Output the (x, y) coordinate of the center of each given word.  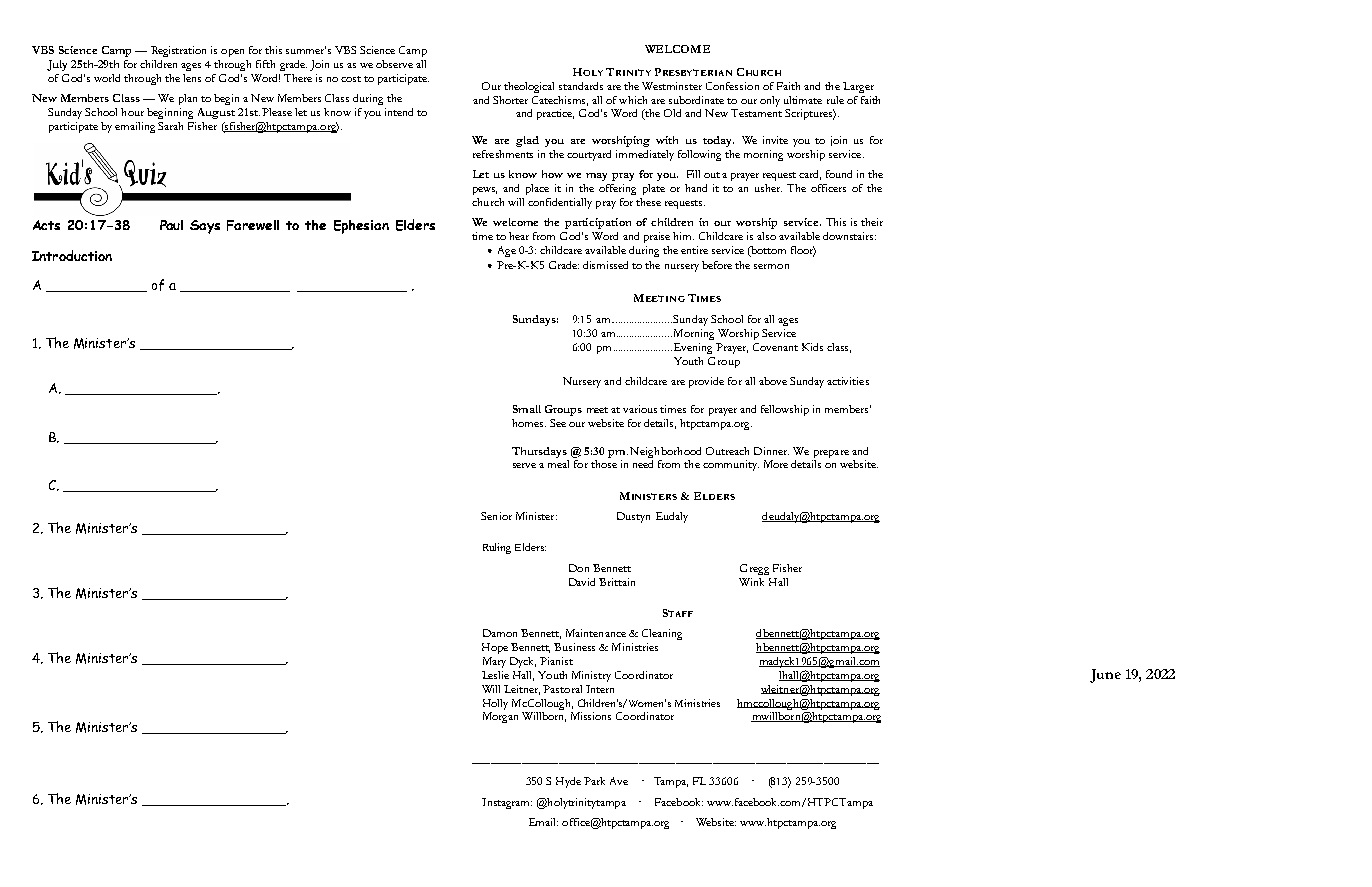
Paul (171, 225)
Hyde (568, 782)
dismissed (605, 265)
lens (192, 78)
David (582, 582)
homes (529, 423)
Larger (858, 87)
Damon (500, 633)
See (558, 423)
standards (581, 86)
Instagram (507, 803)
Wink (751, 582)
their (872, 222)
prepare (831, 454)
